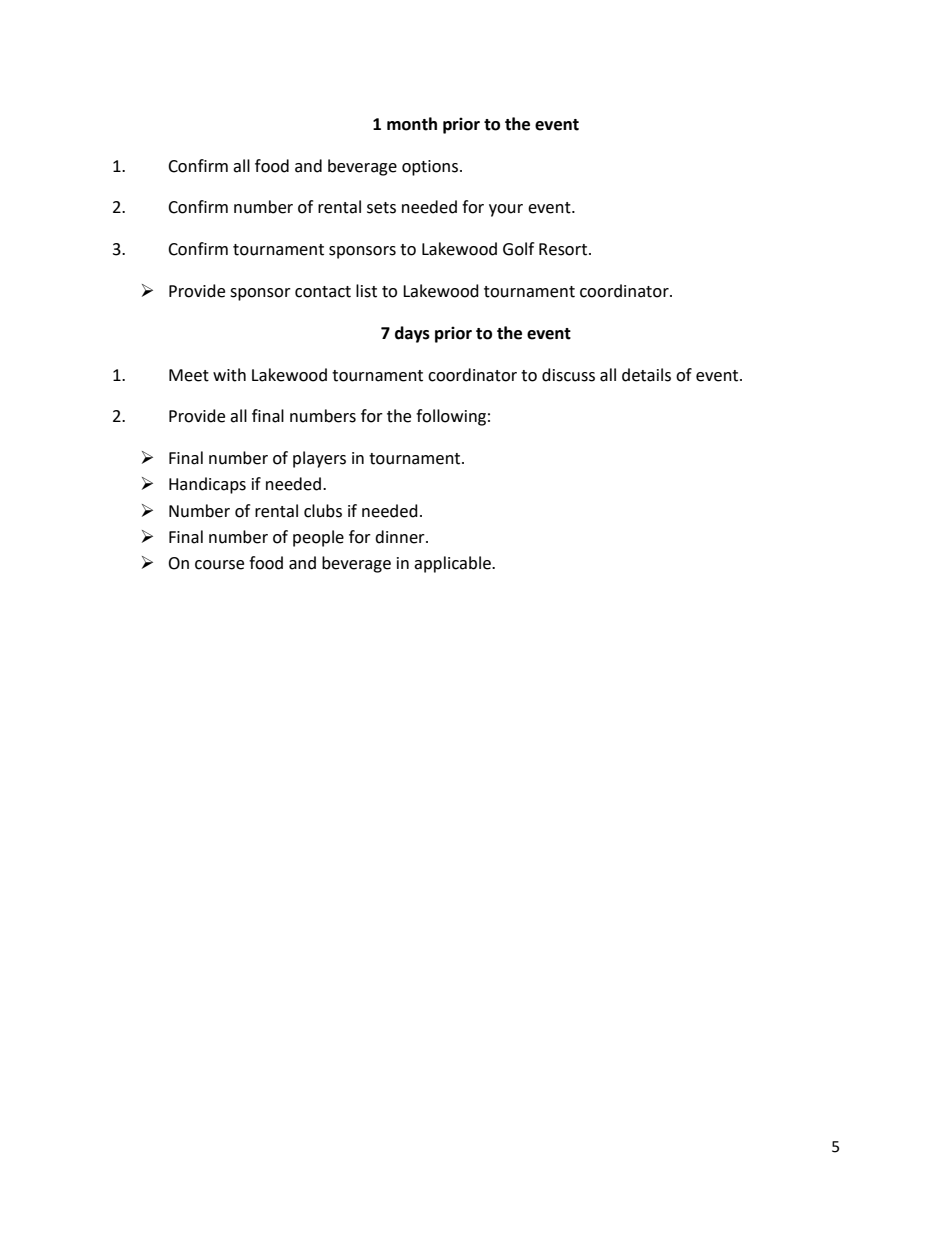  Describe the element at coordinates (229, 375) in the screenshot. I see `with` at that location.
